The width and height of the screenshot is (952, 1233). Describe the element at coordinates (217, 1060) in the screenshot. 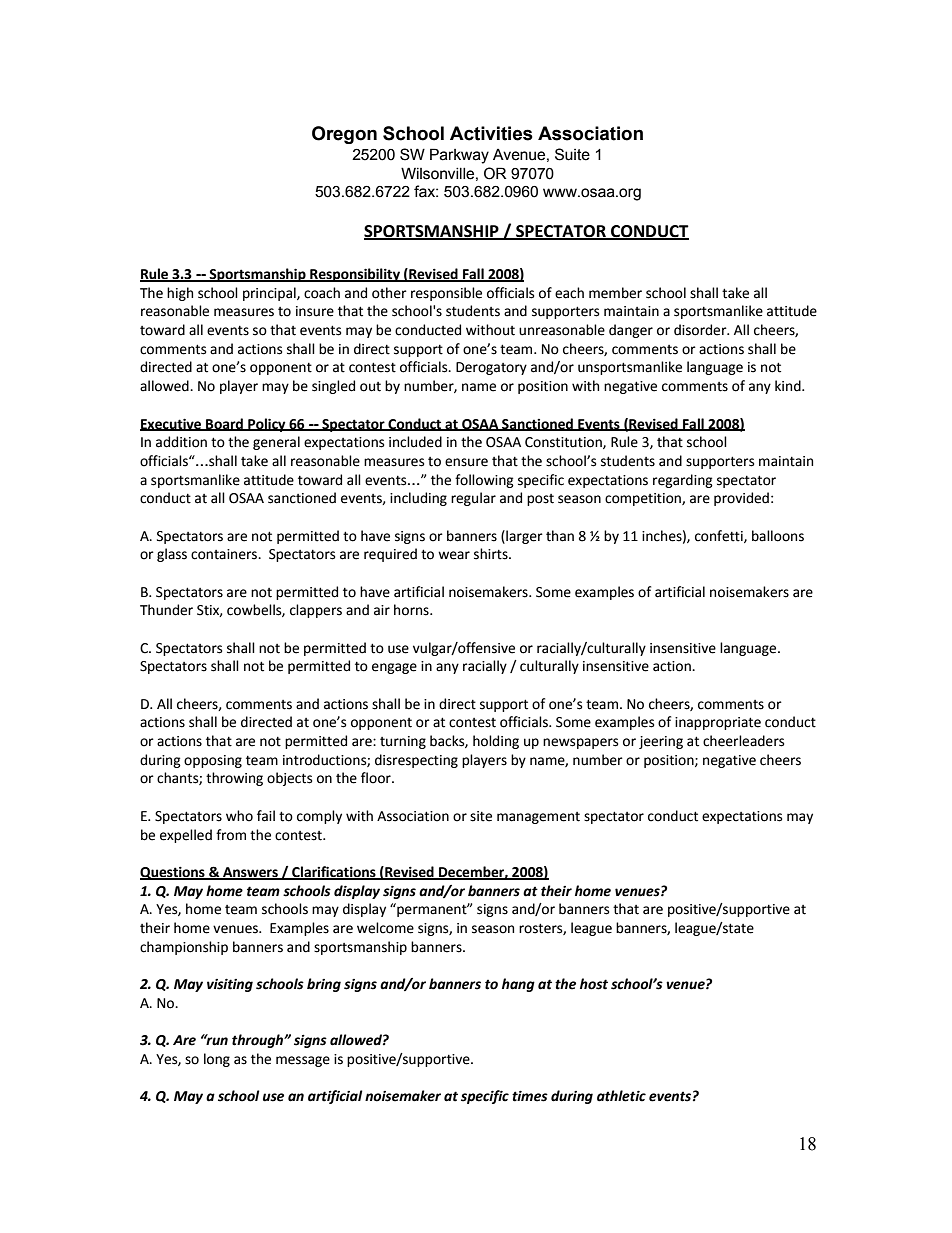

I see `long` at that location.
